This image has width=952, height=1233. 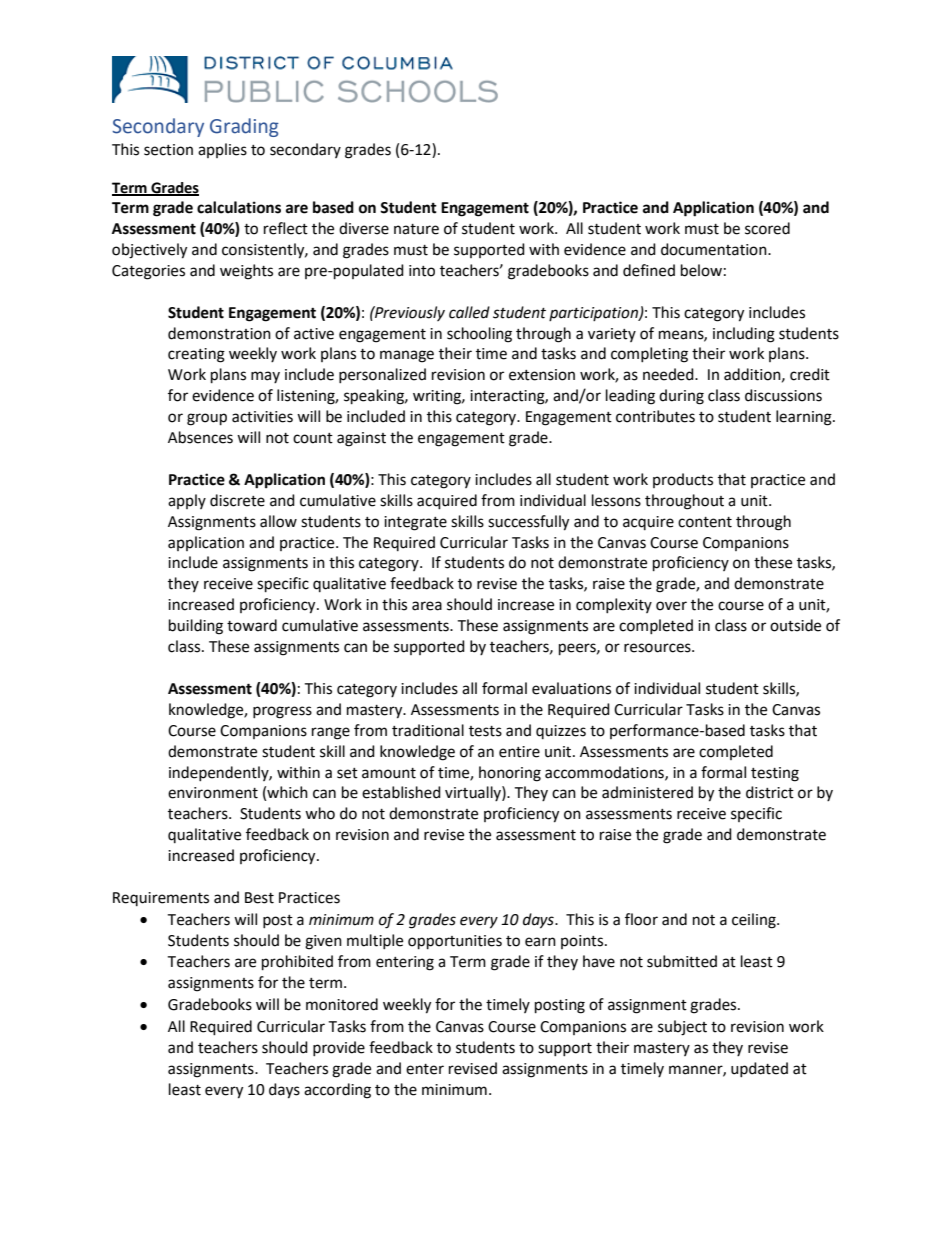 I want to click on testing, so click(x=775, y=774).
